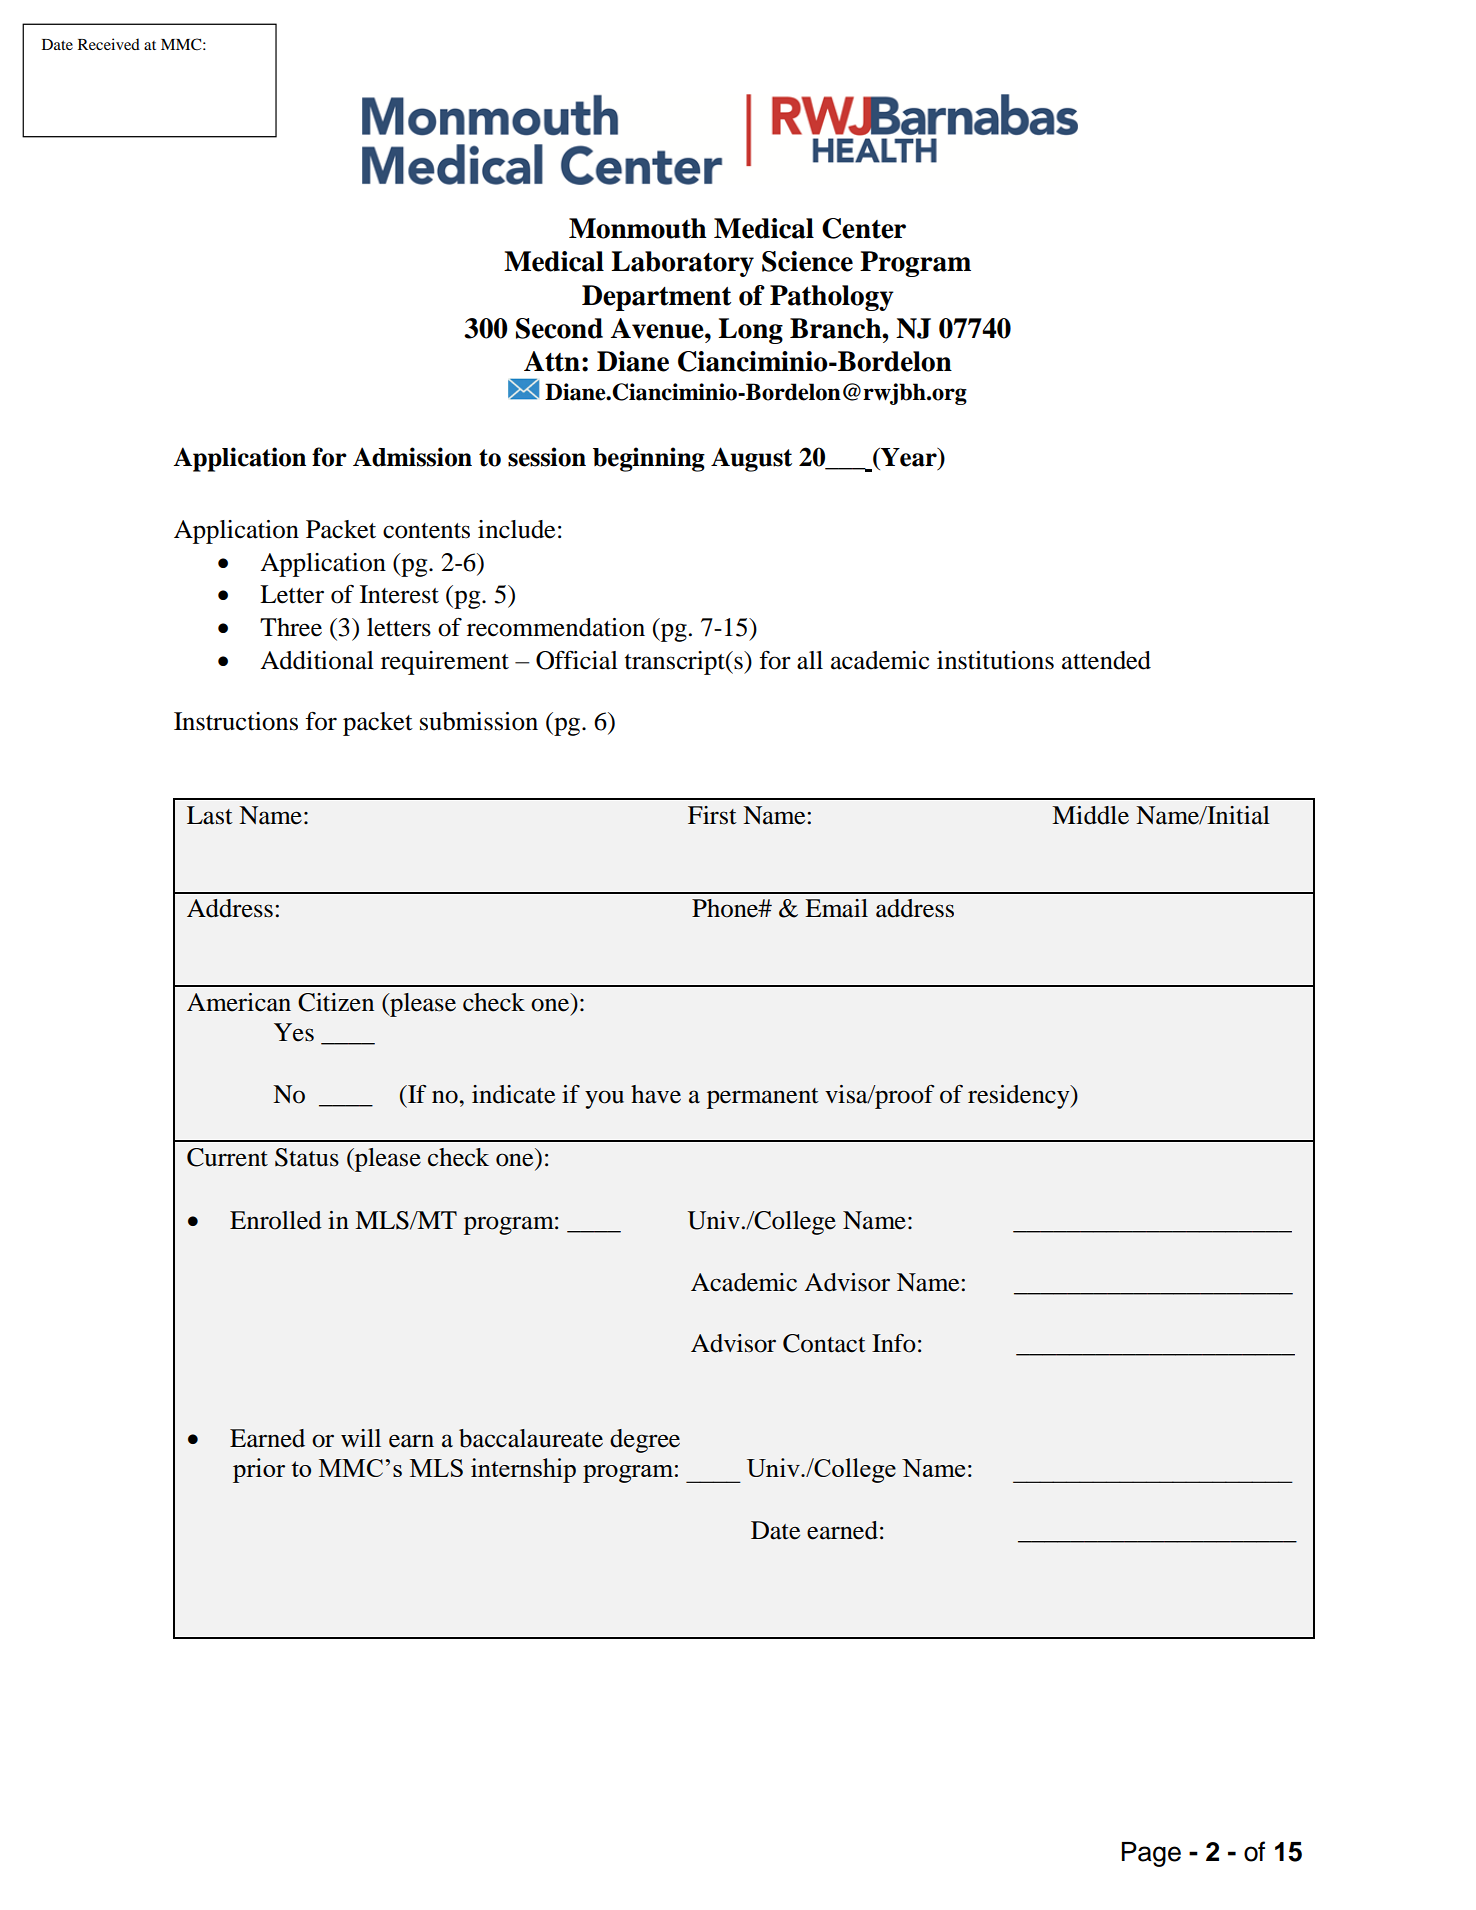  Describe the element at coordinates (909, 458) in the screenshot. I see `Year` at that location.
